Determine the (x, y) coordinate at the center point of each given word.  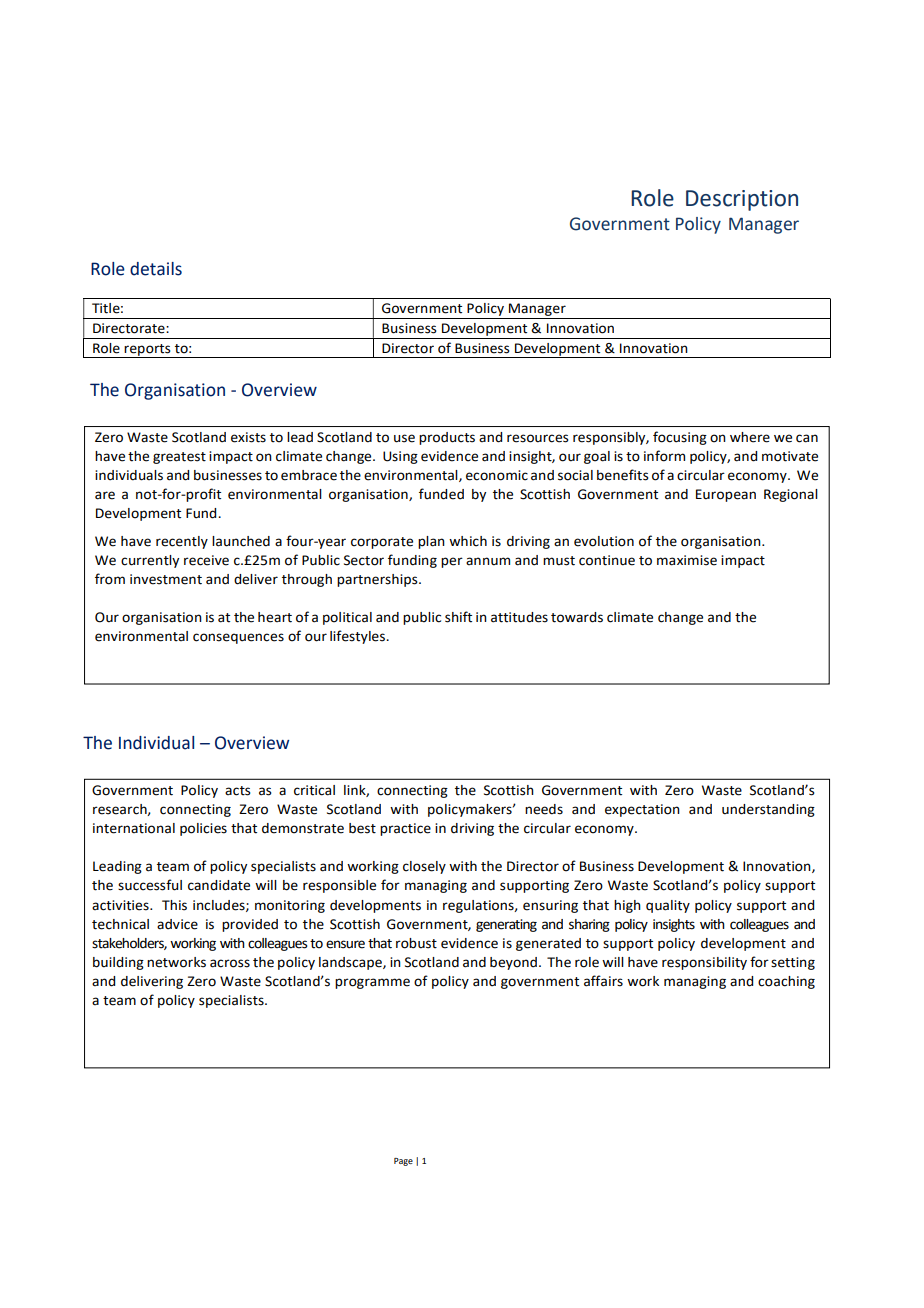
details (156, 269)
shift (458, 617)
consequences (238, 638)
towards (577, 617)
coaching (786, 982)
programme (372, 983)
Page (403, 1162)
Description (742, 200)
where (750, 437)
